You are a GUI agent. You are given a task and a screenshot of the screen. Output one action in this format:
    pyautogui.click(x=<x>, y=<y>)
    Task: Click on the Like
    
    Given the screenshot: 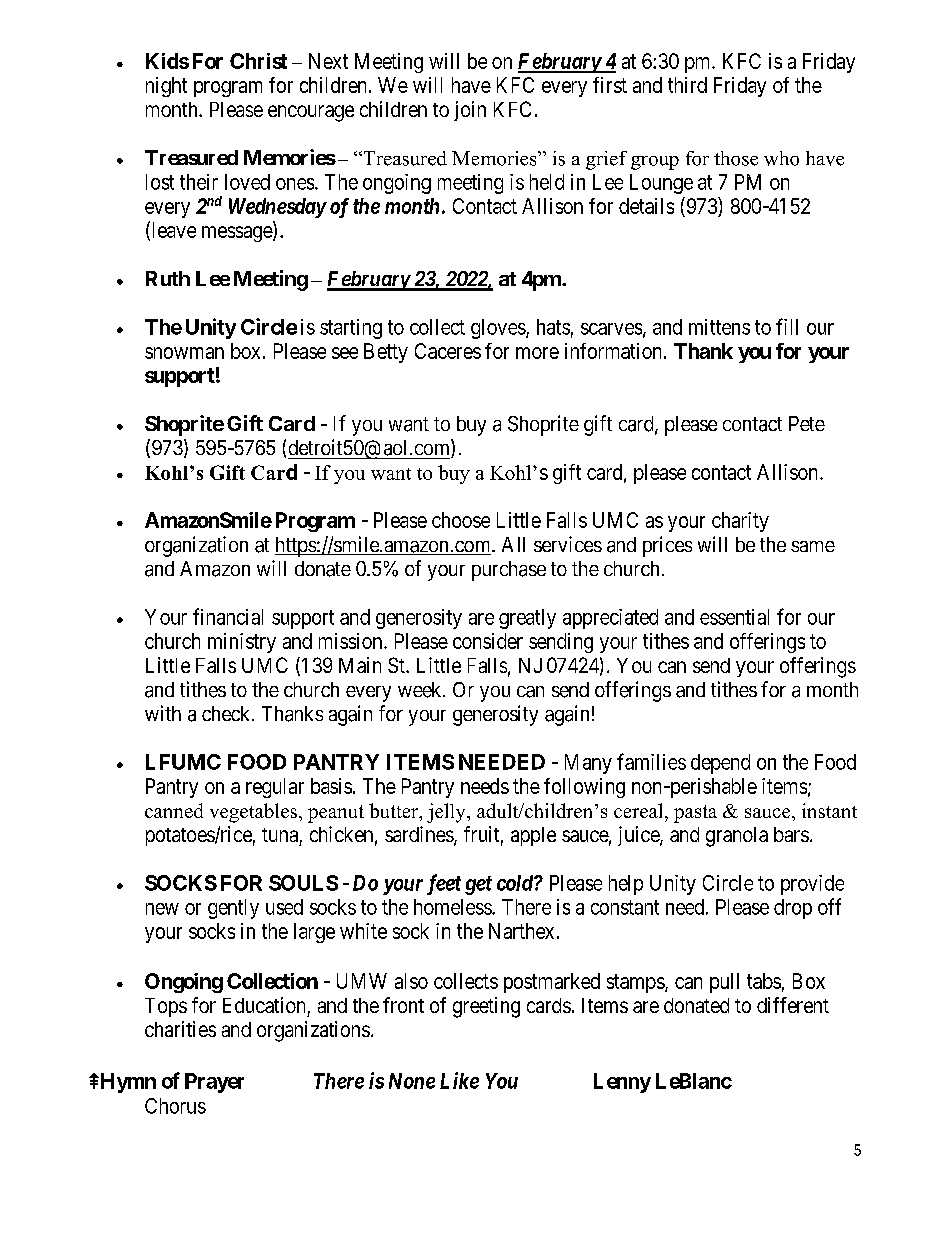 What is the action you would take?
    pyautogui.click(x=459, y=1080)
